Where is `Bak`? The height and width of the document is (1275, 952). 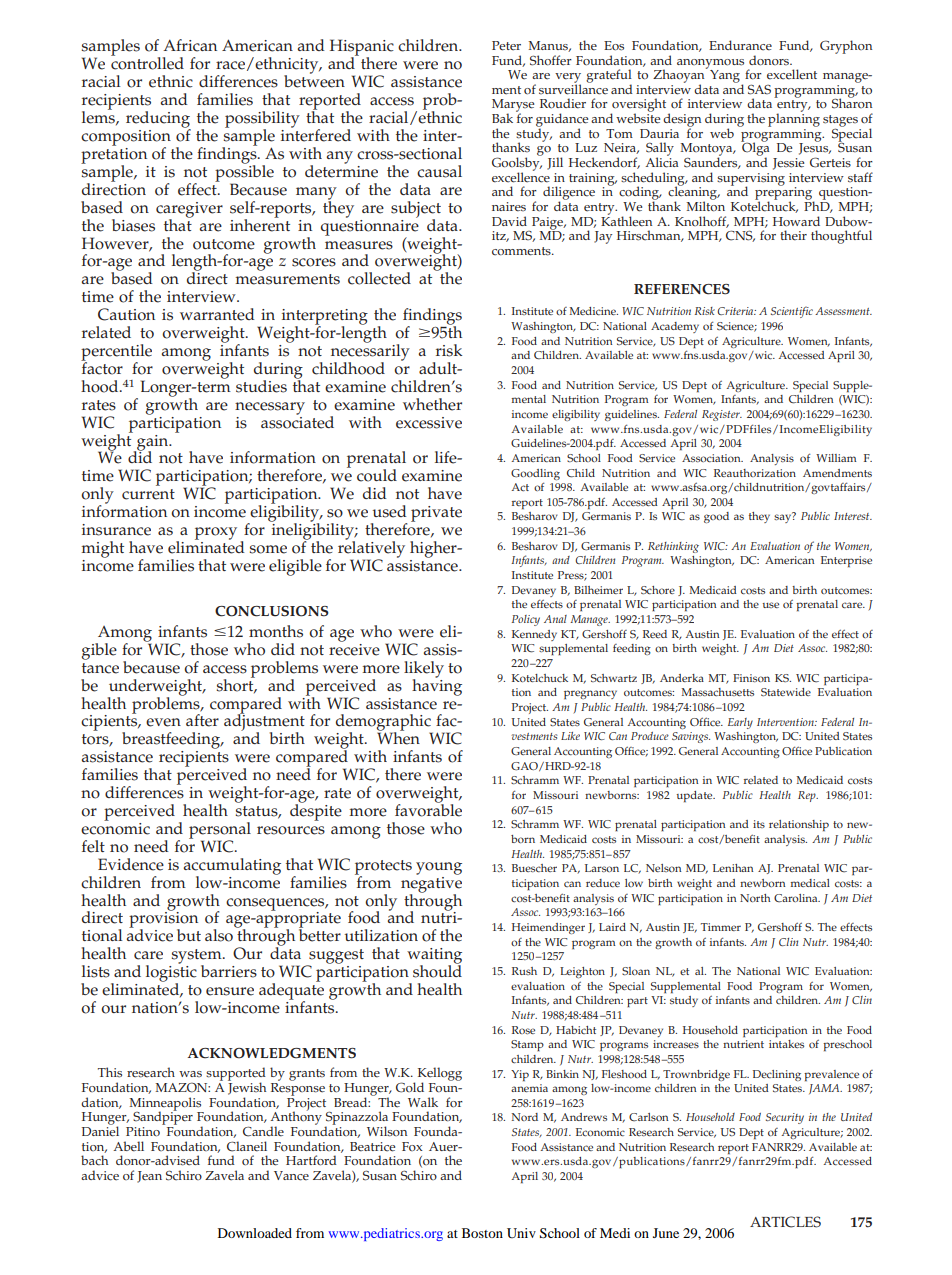
Bak is located at coordinates (502, 118).
